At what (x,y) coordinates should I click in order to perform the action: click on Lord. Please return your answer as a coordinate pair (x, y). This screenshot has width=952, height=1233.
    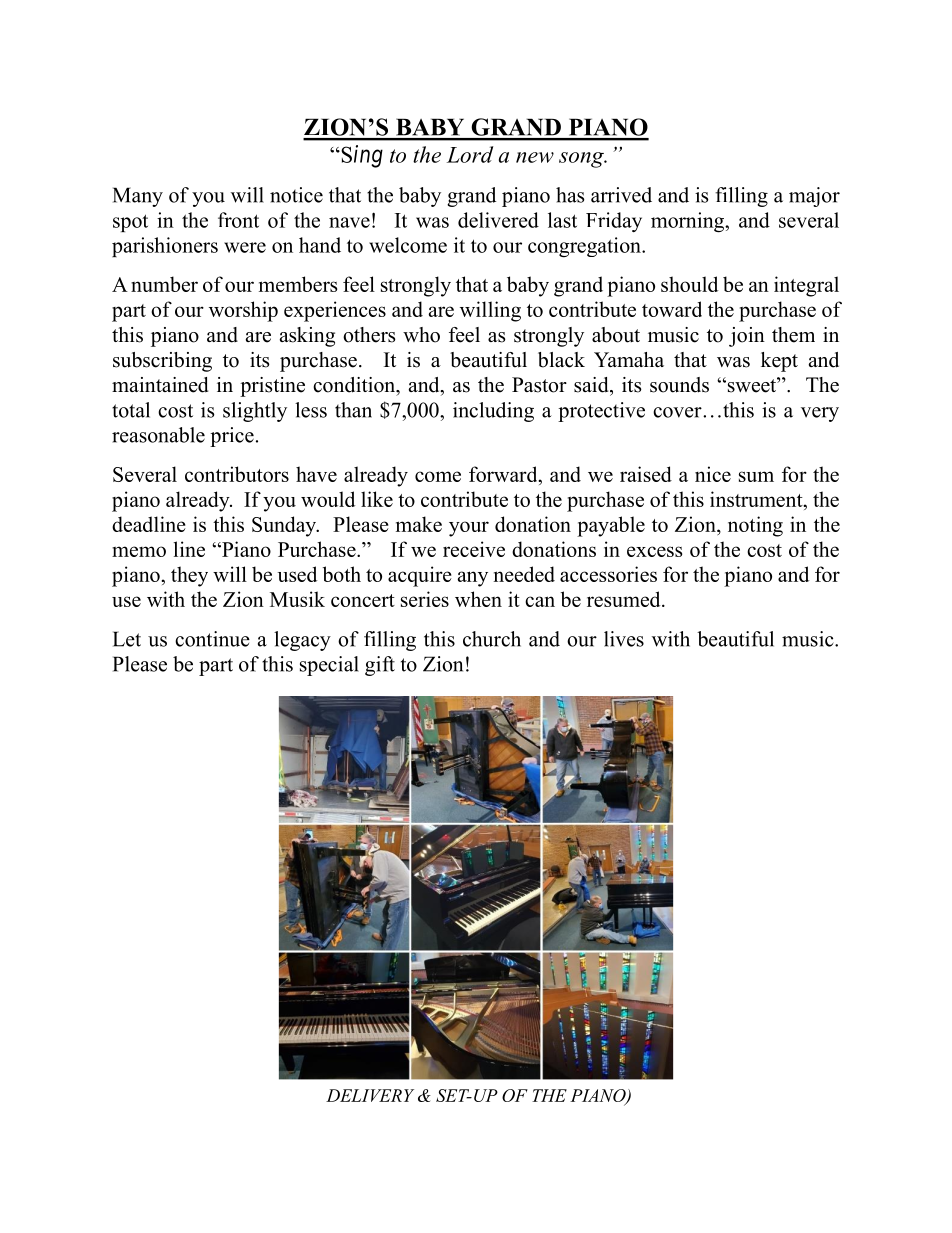
    Looking at the image, I should click on (470, 154).
